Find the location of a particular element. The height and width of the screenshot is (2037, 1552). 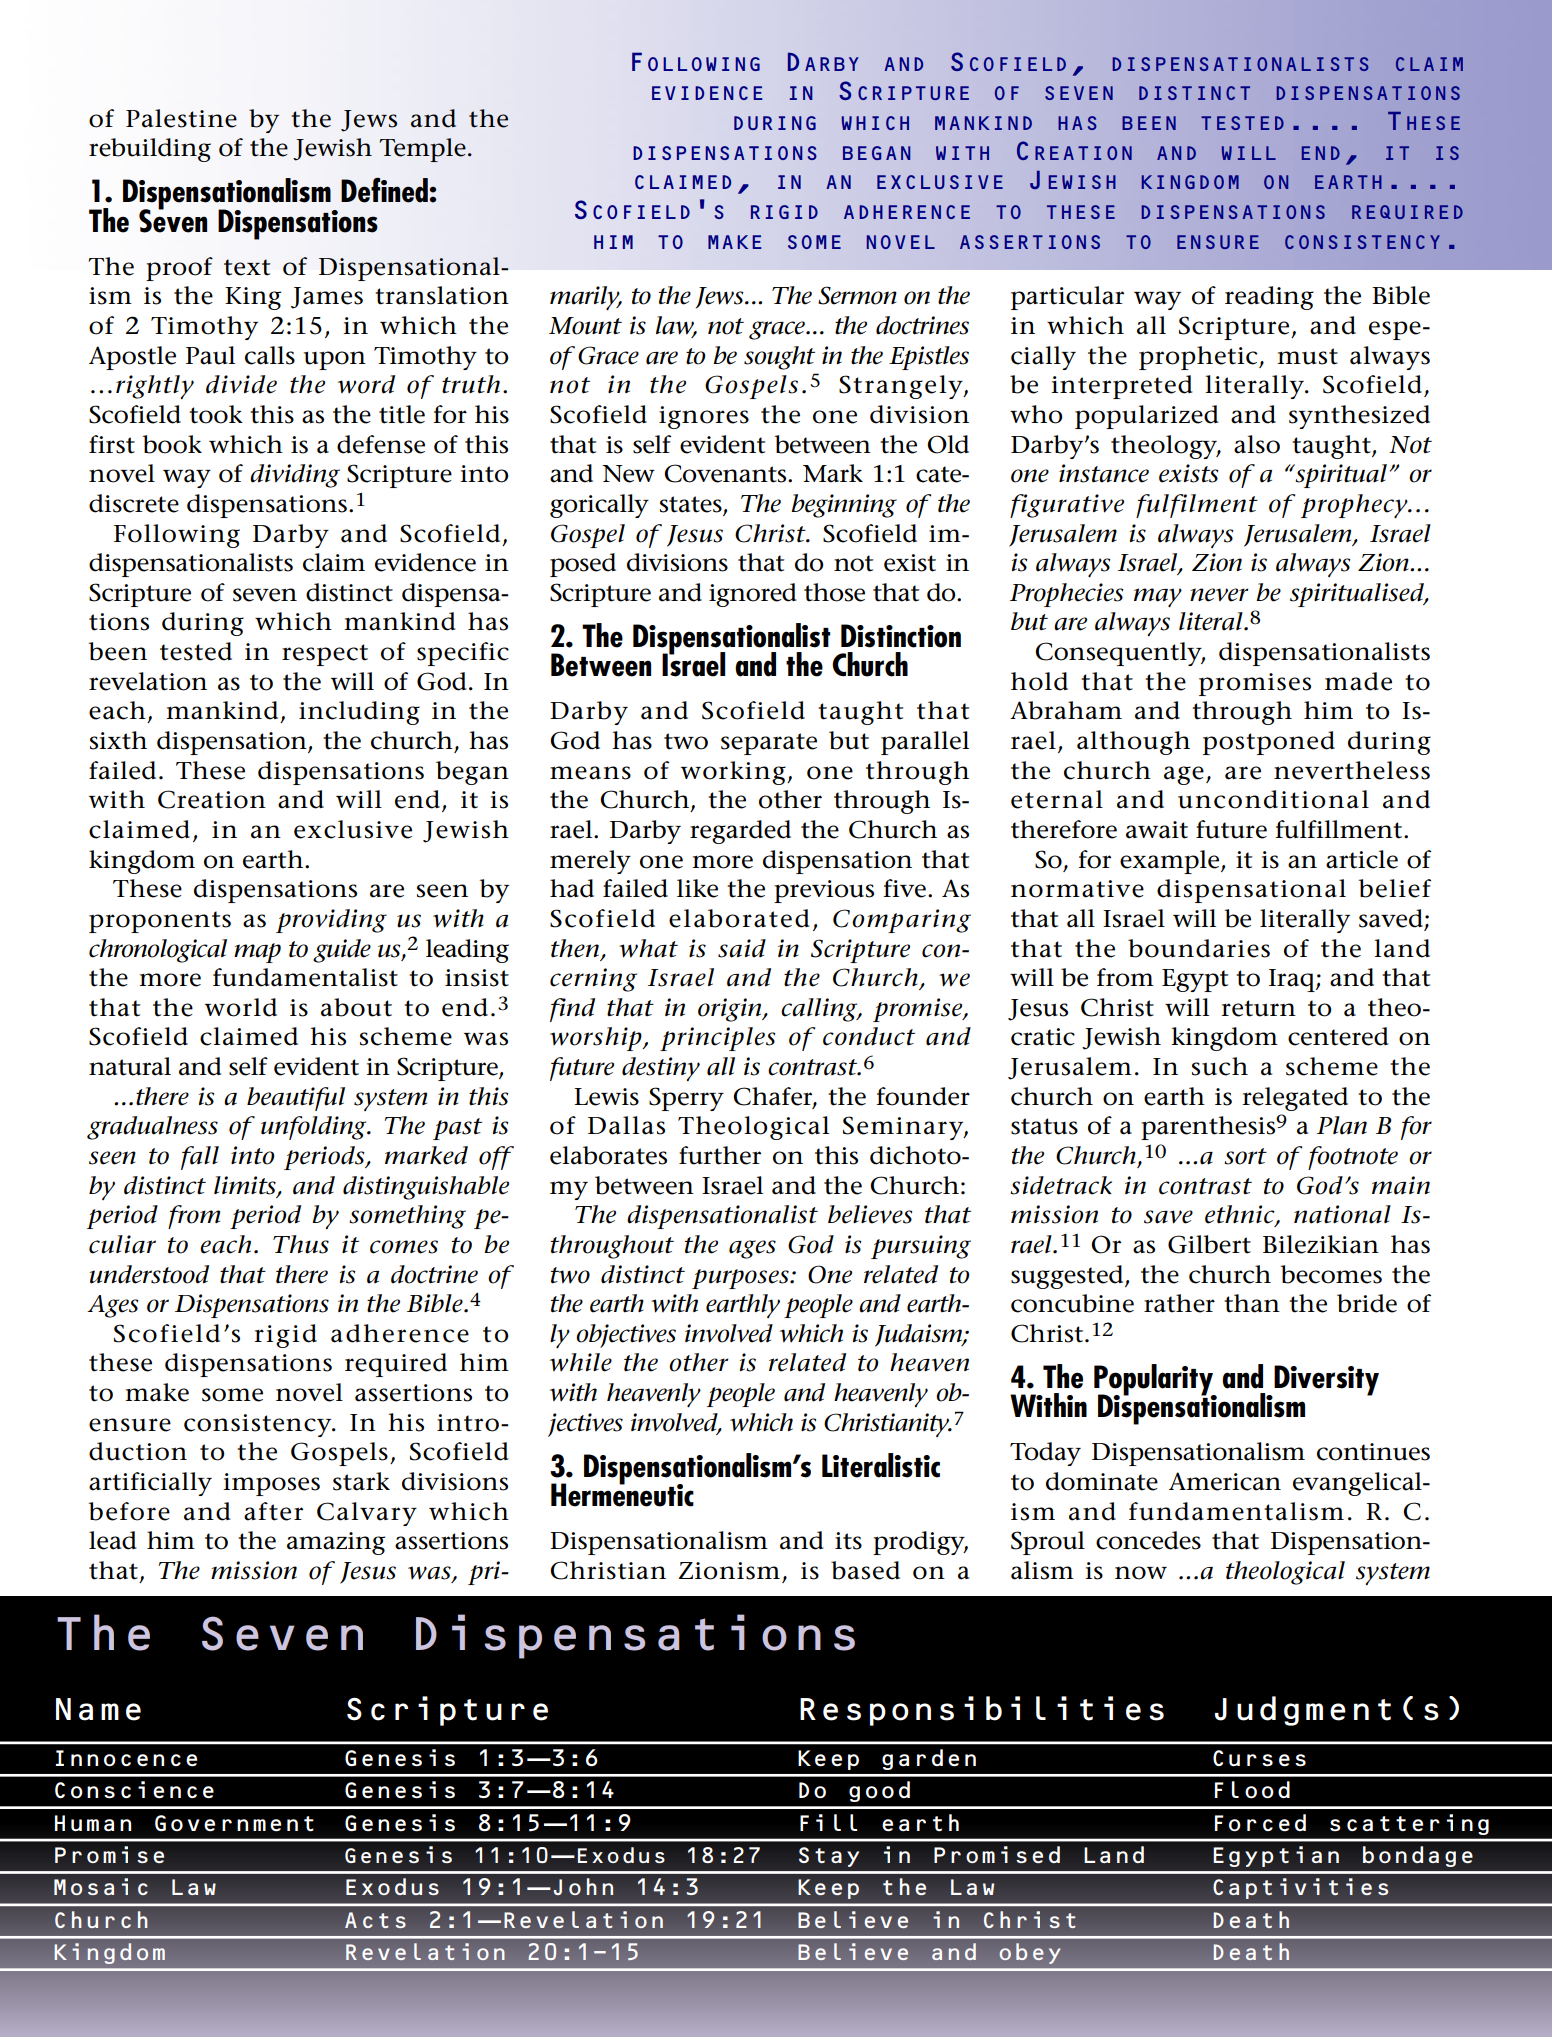

Stay is located at coordinates (829, 1857).
